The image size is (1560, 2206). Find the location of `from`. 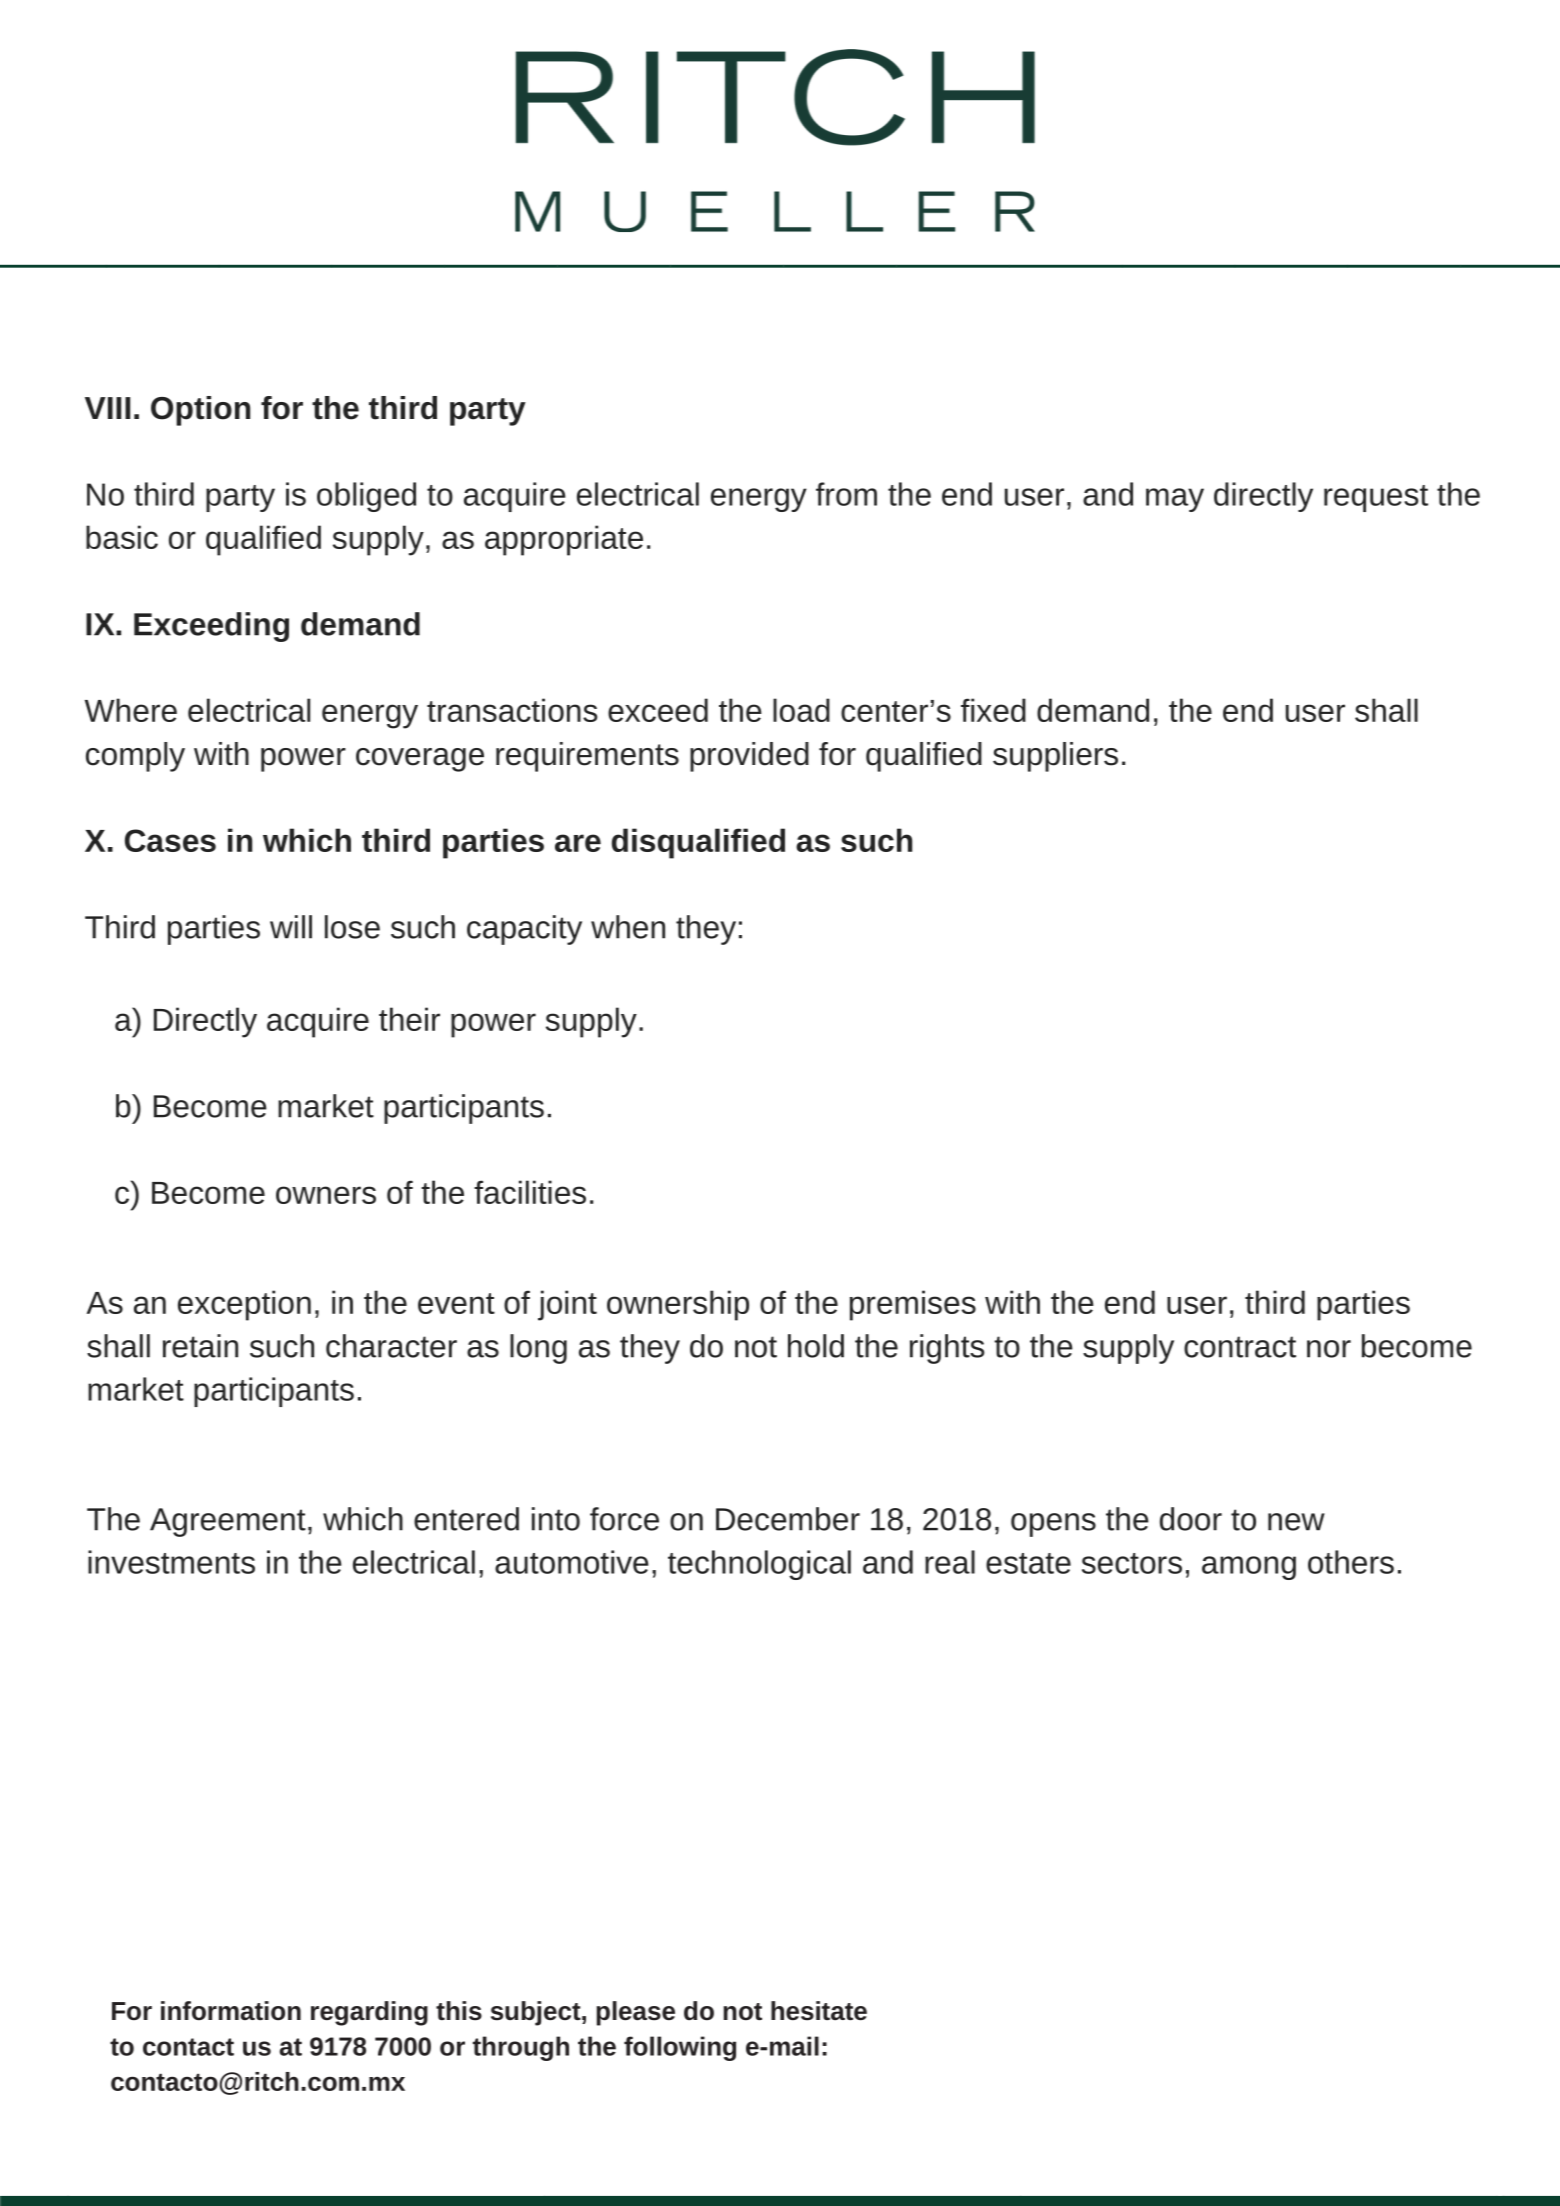

from is located at coordinates (846, 494).
